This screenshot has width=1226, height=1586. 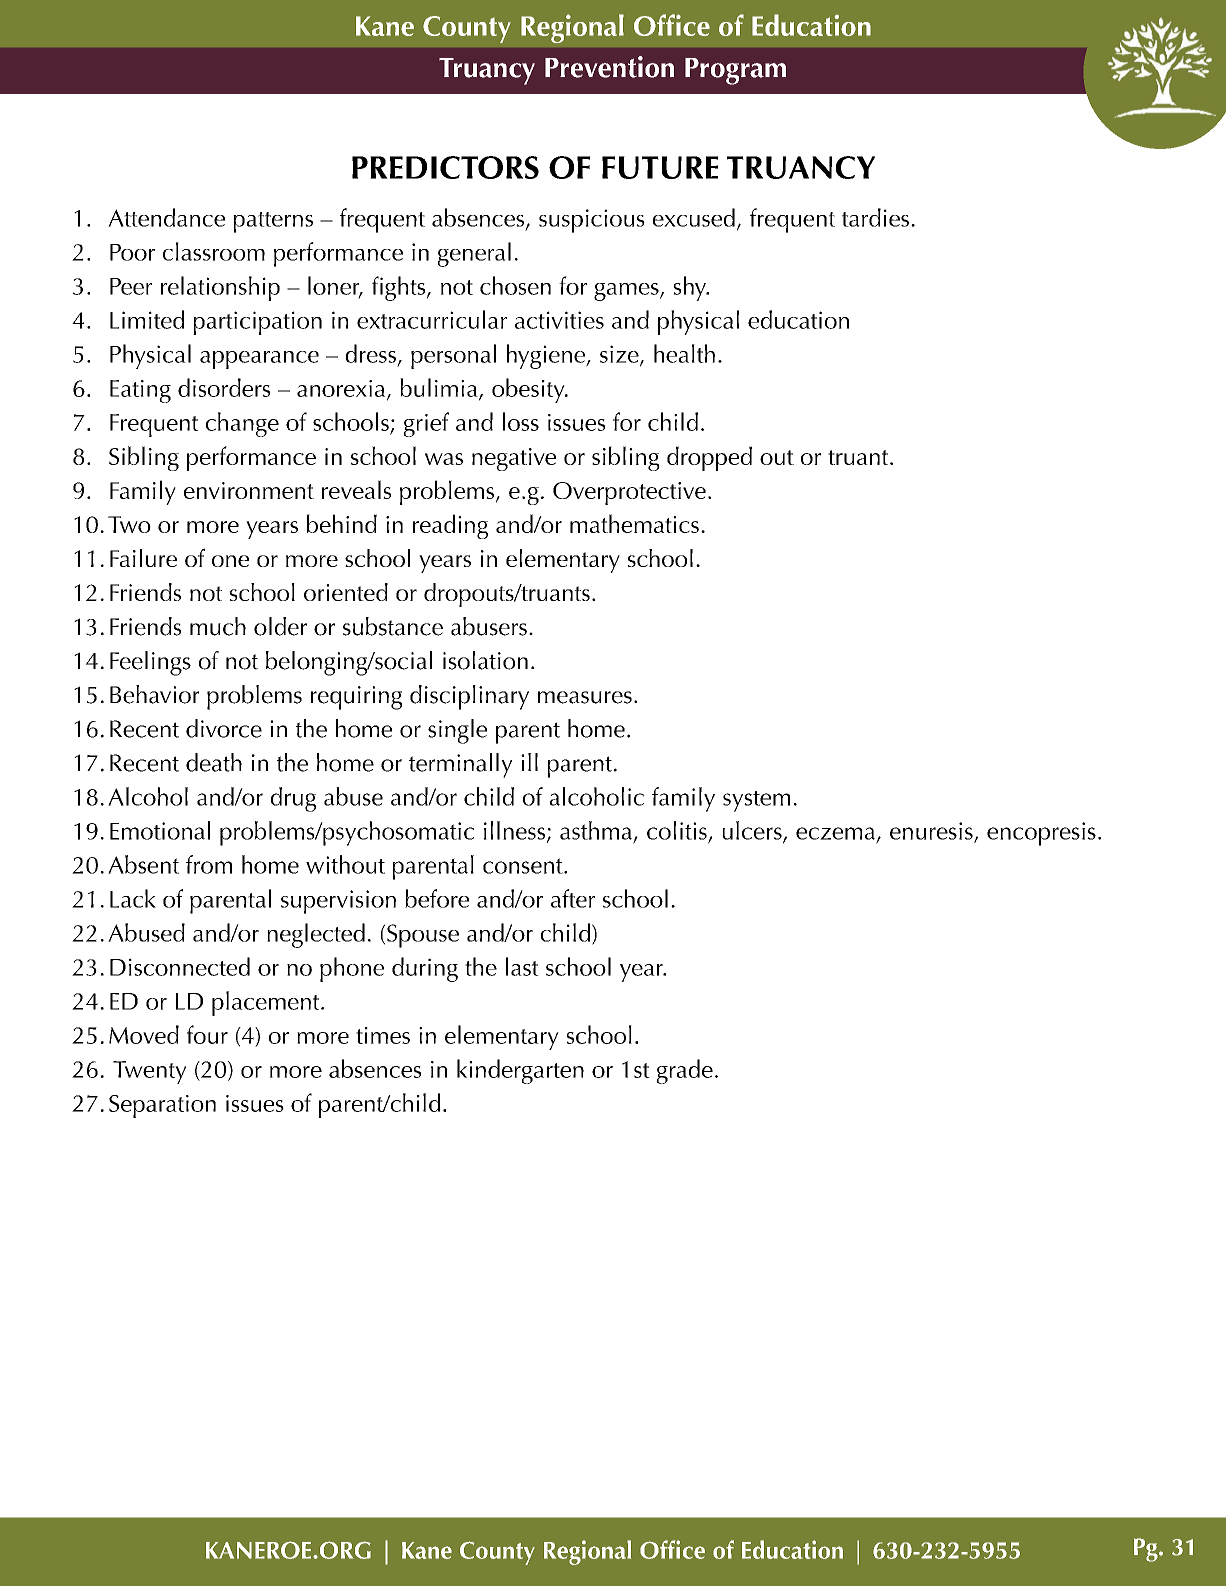 I want to click on kindergarten, so click(x=520, y=1071).
